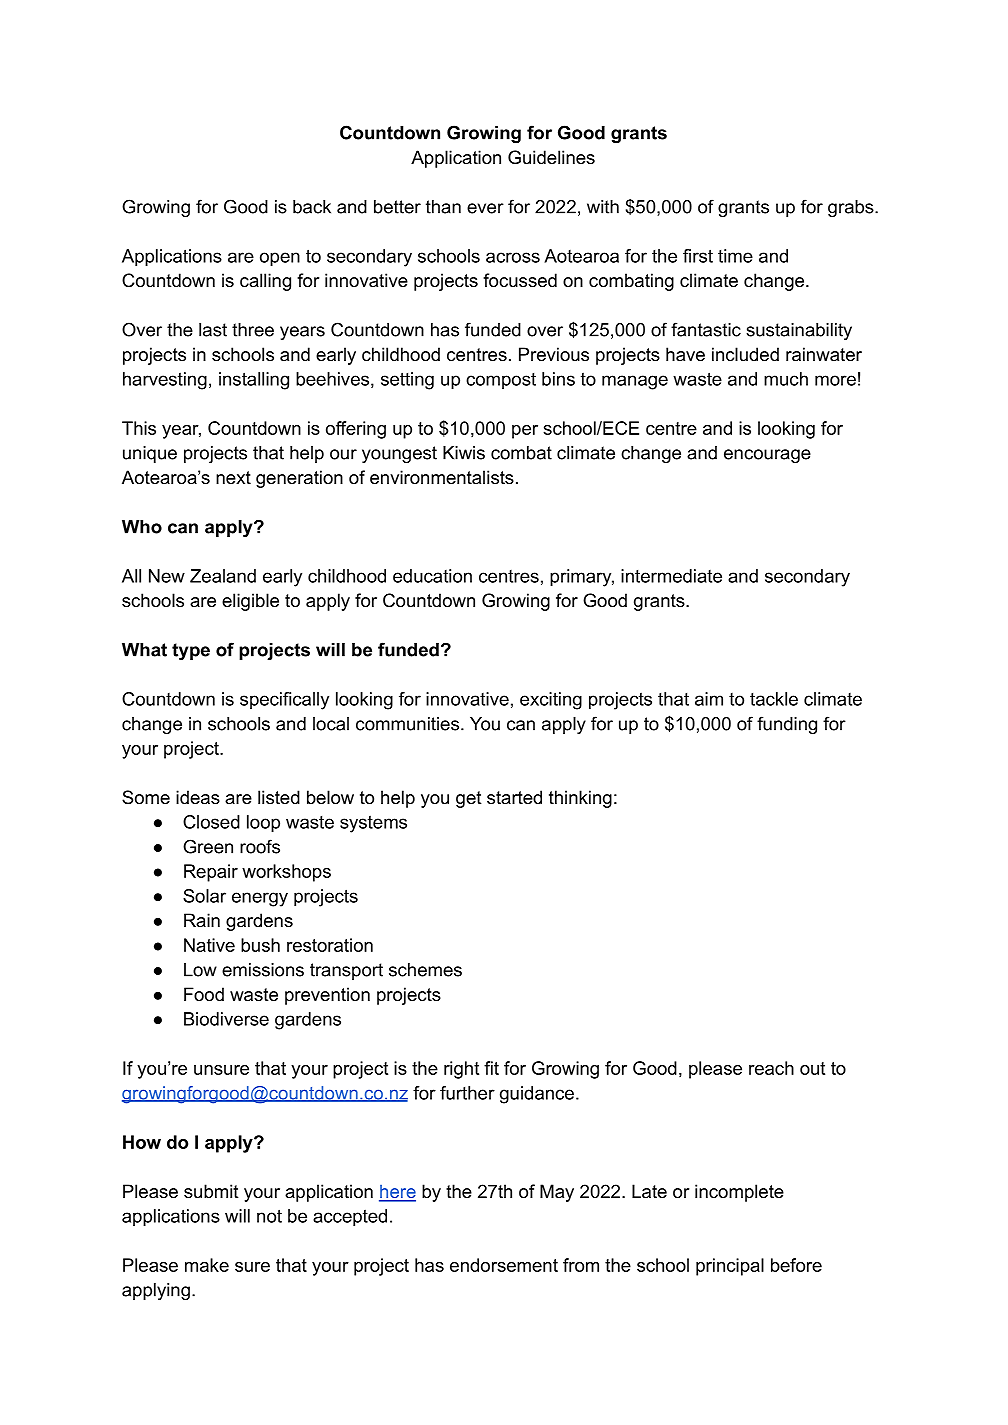  I want to click on Zealand, so click(223, 576).
